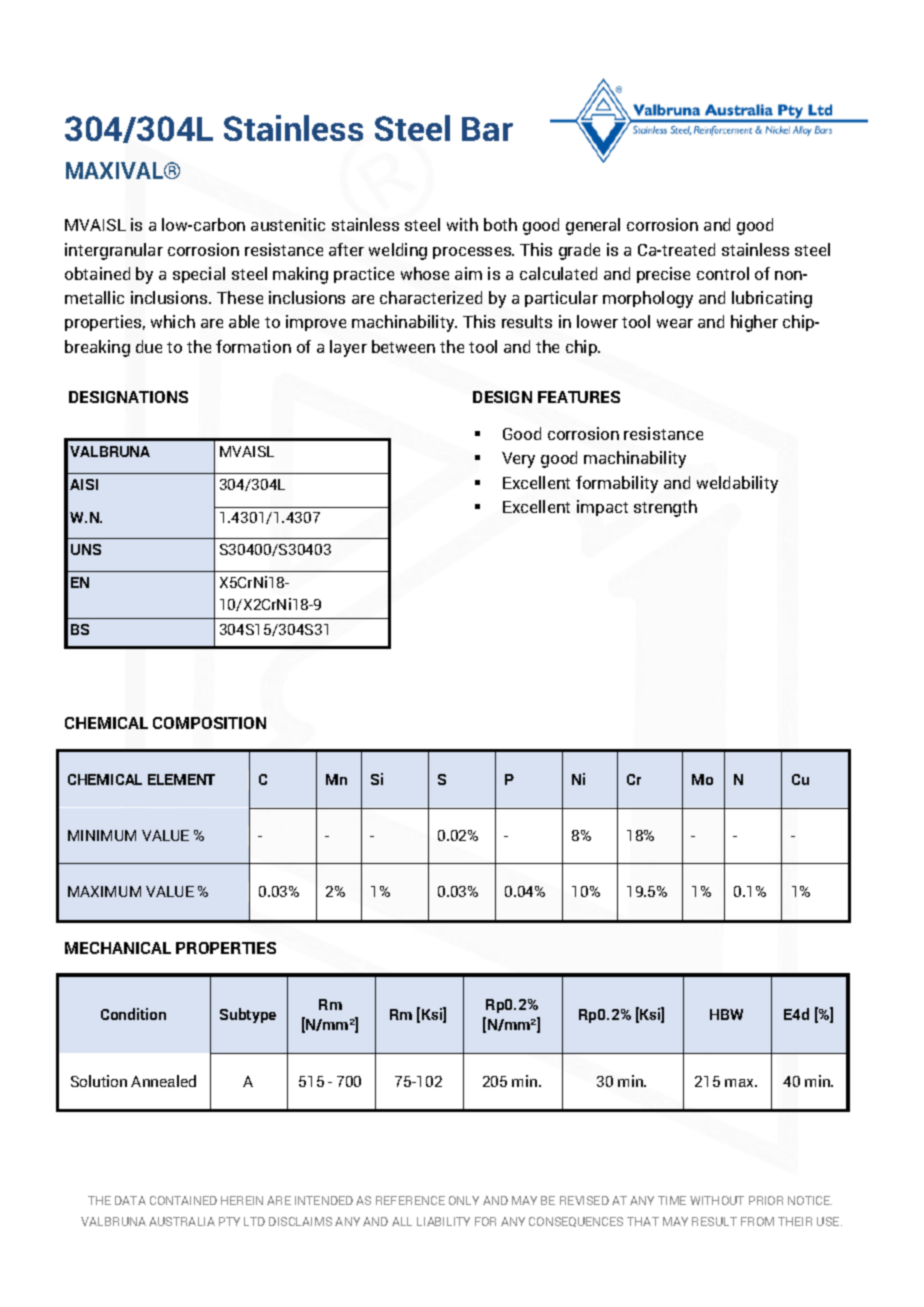  What do you see at coordinates (723, 273) in the document?
I see `control` at bounding box center [723, 273].
